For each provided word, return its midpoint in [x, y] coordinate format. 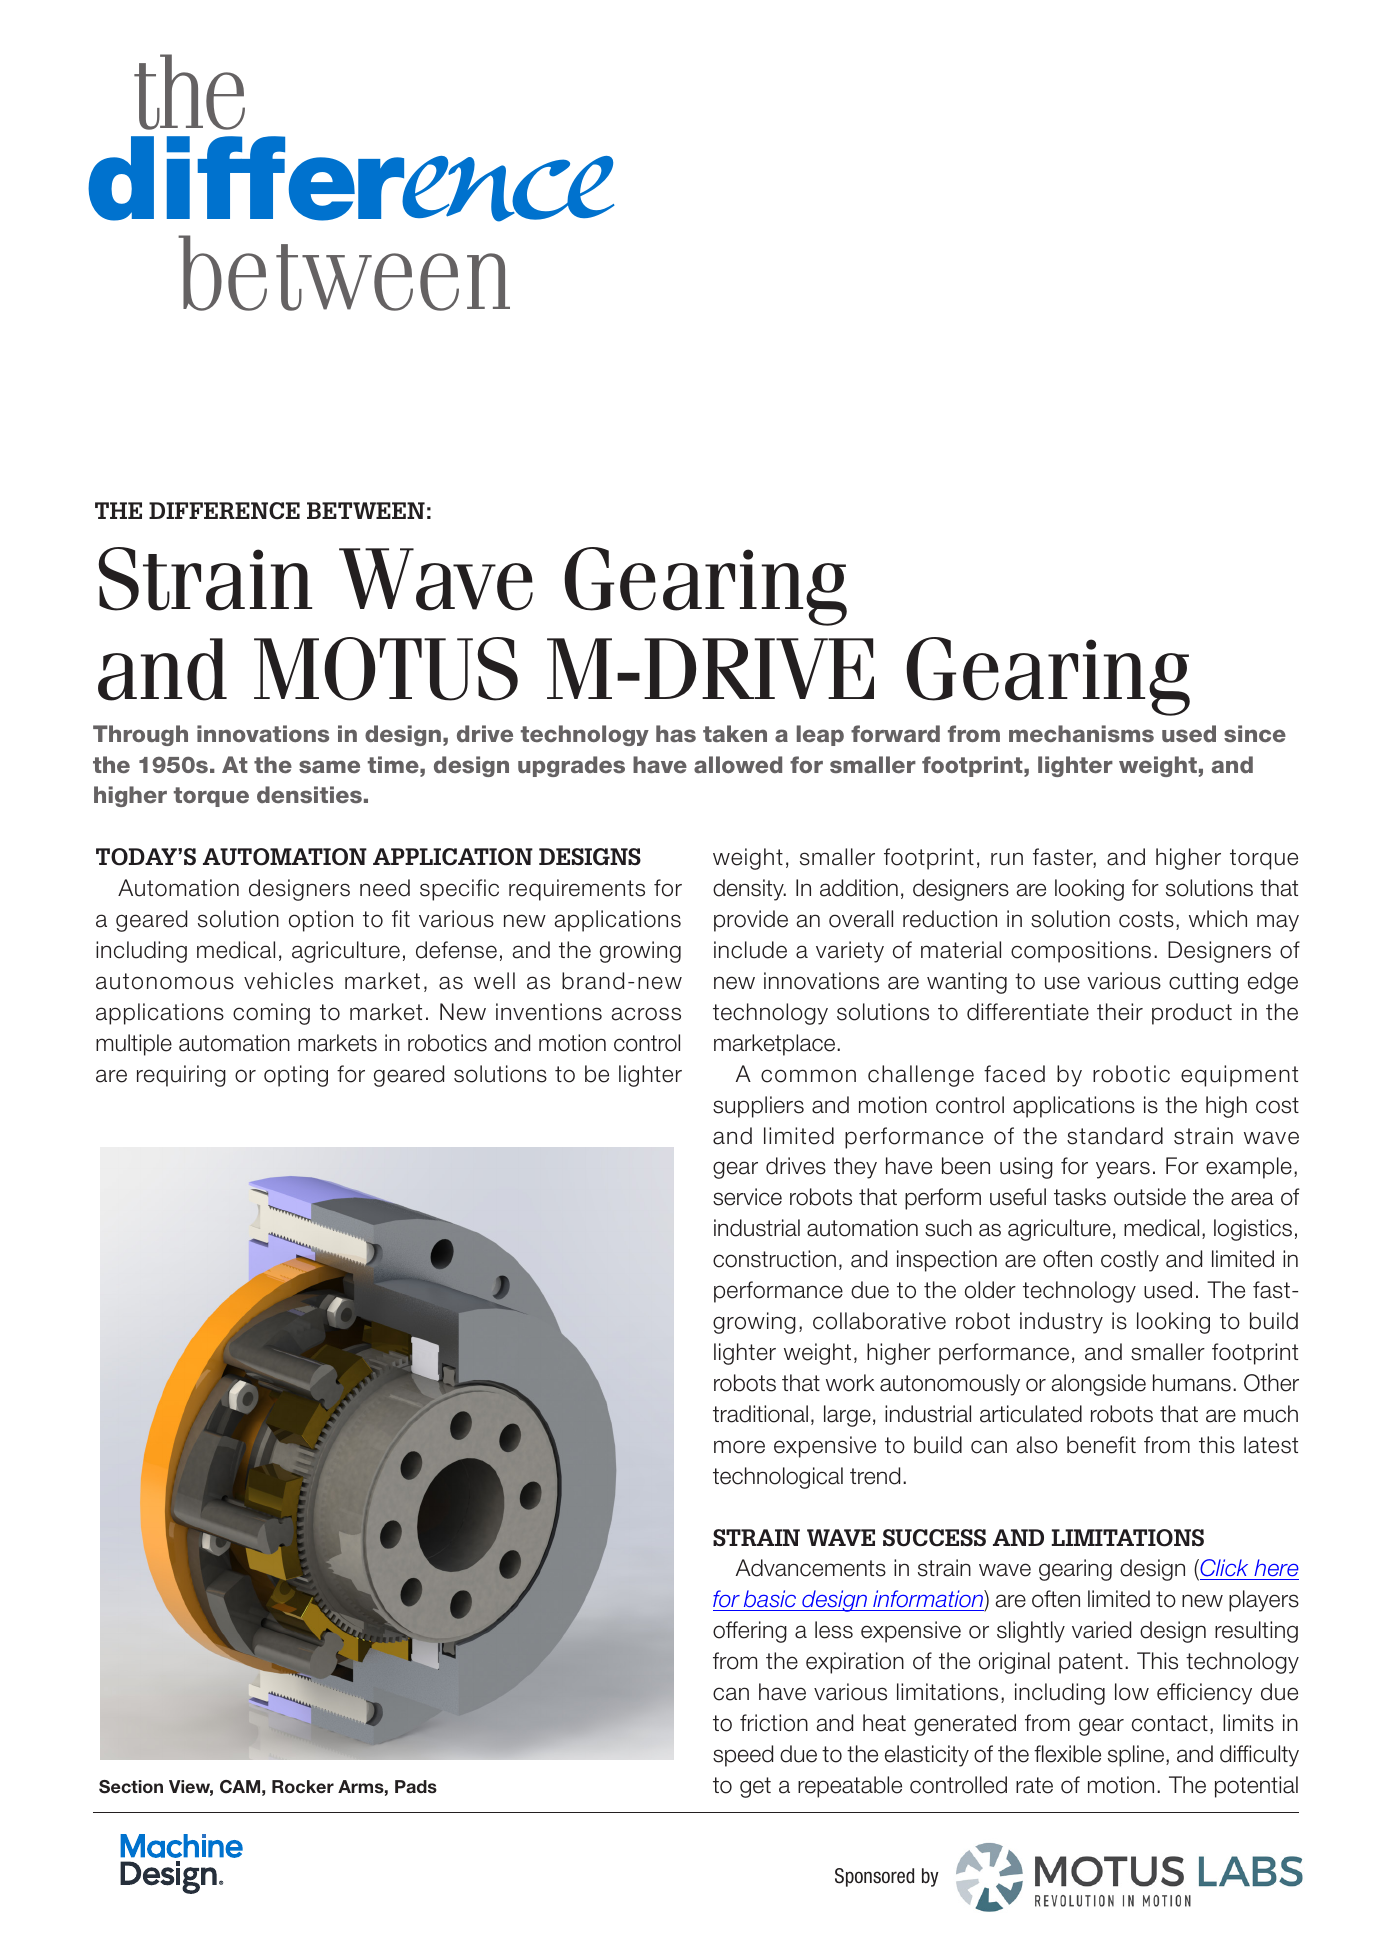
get [755, 1787]
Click [1224, 1569]
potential [1256, 1787]
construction [774, 1259]
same [329, 767]
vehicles [288, 981]
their [1120, 1012]
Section [131, 1787]
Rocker [303, 1786]
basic [770, 1600]
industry [1061, 1323]
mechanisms [1081, 734]
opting [296, 1076]
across [646, 1014]
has [676, 733]
